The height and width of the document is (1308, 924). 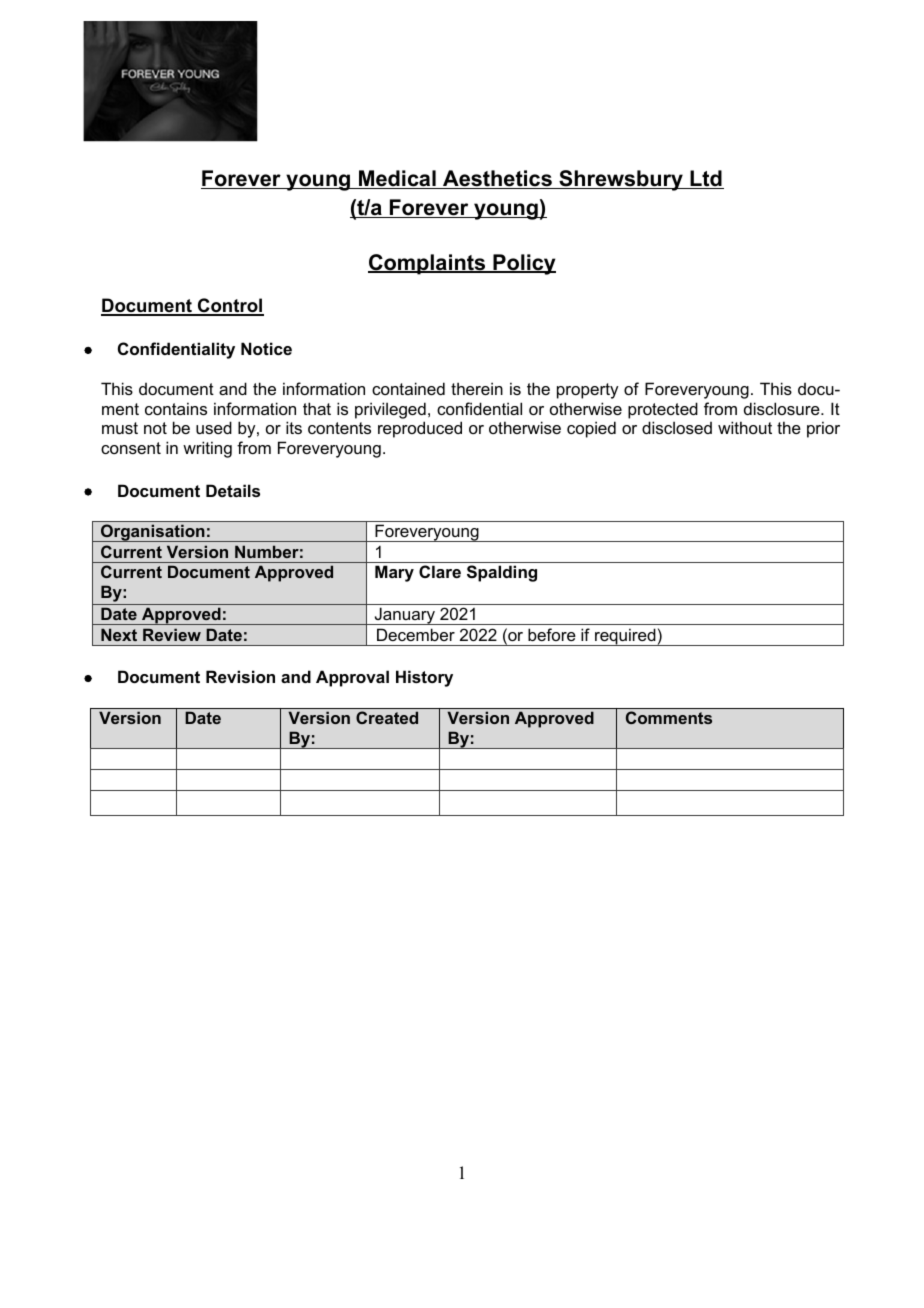 What do you see at coordinates (783, 408) in the document?
I see `disclosure` at bounding box center [783, 408].
